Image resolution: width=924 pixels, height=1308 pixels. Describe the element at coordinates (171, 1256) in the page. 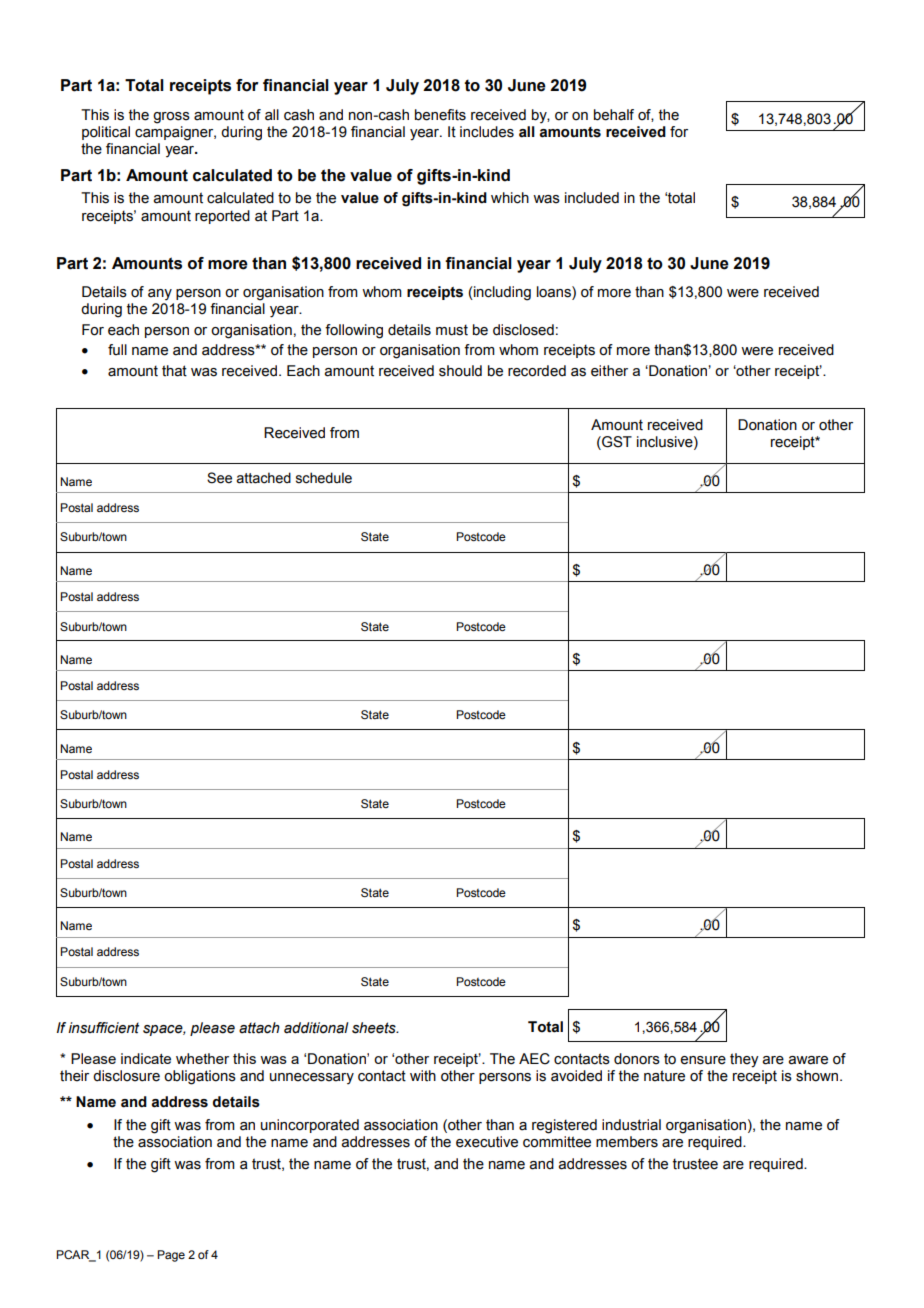

I see `Page` at that location.
